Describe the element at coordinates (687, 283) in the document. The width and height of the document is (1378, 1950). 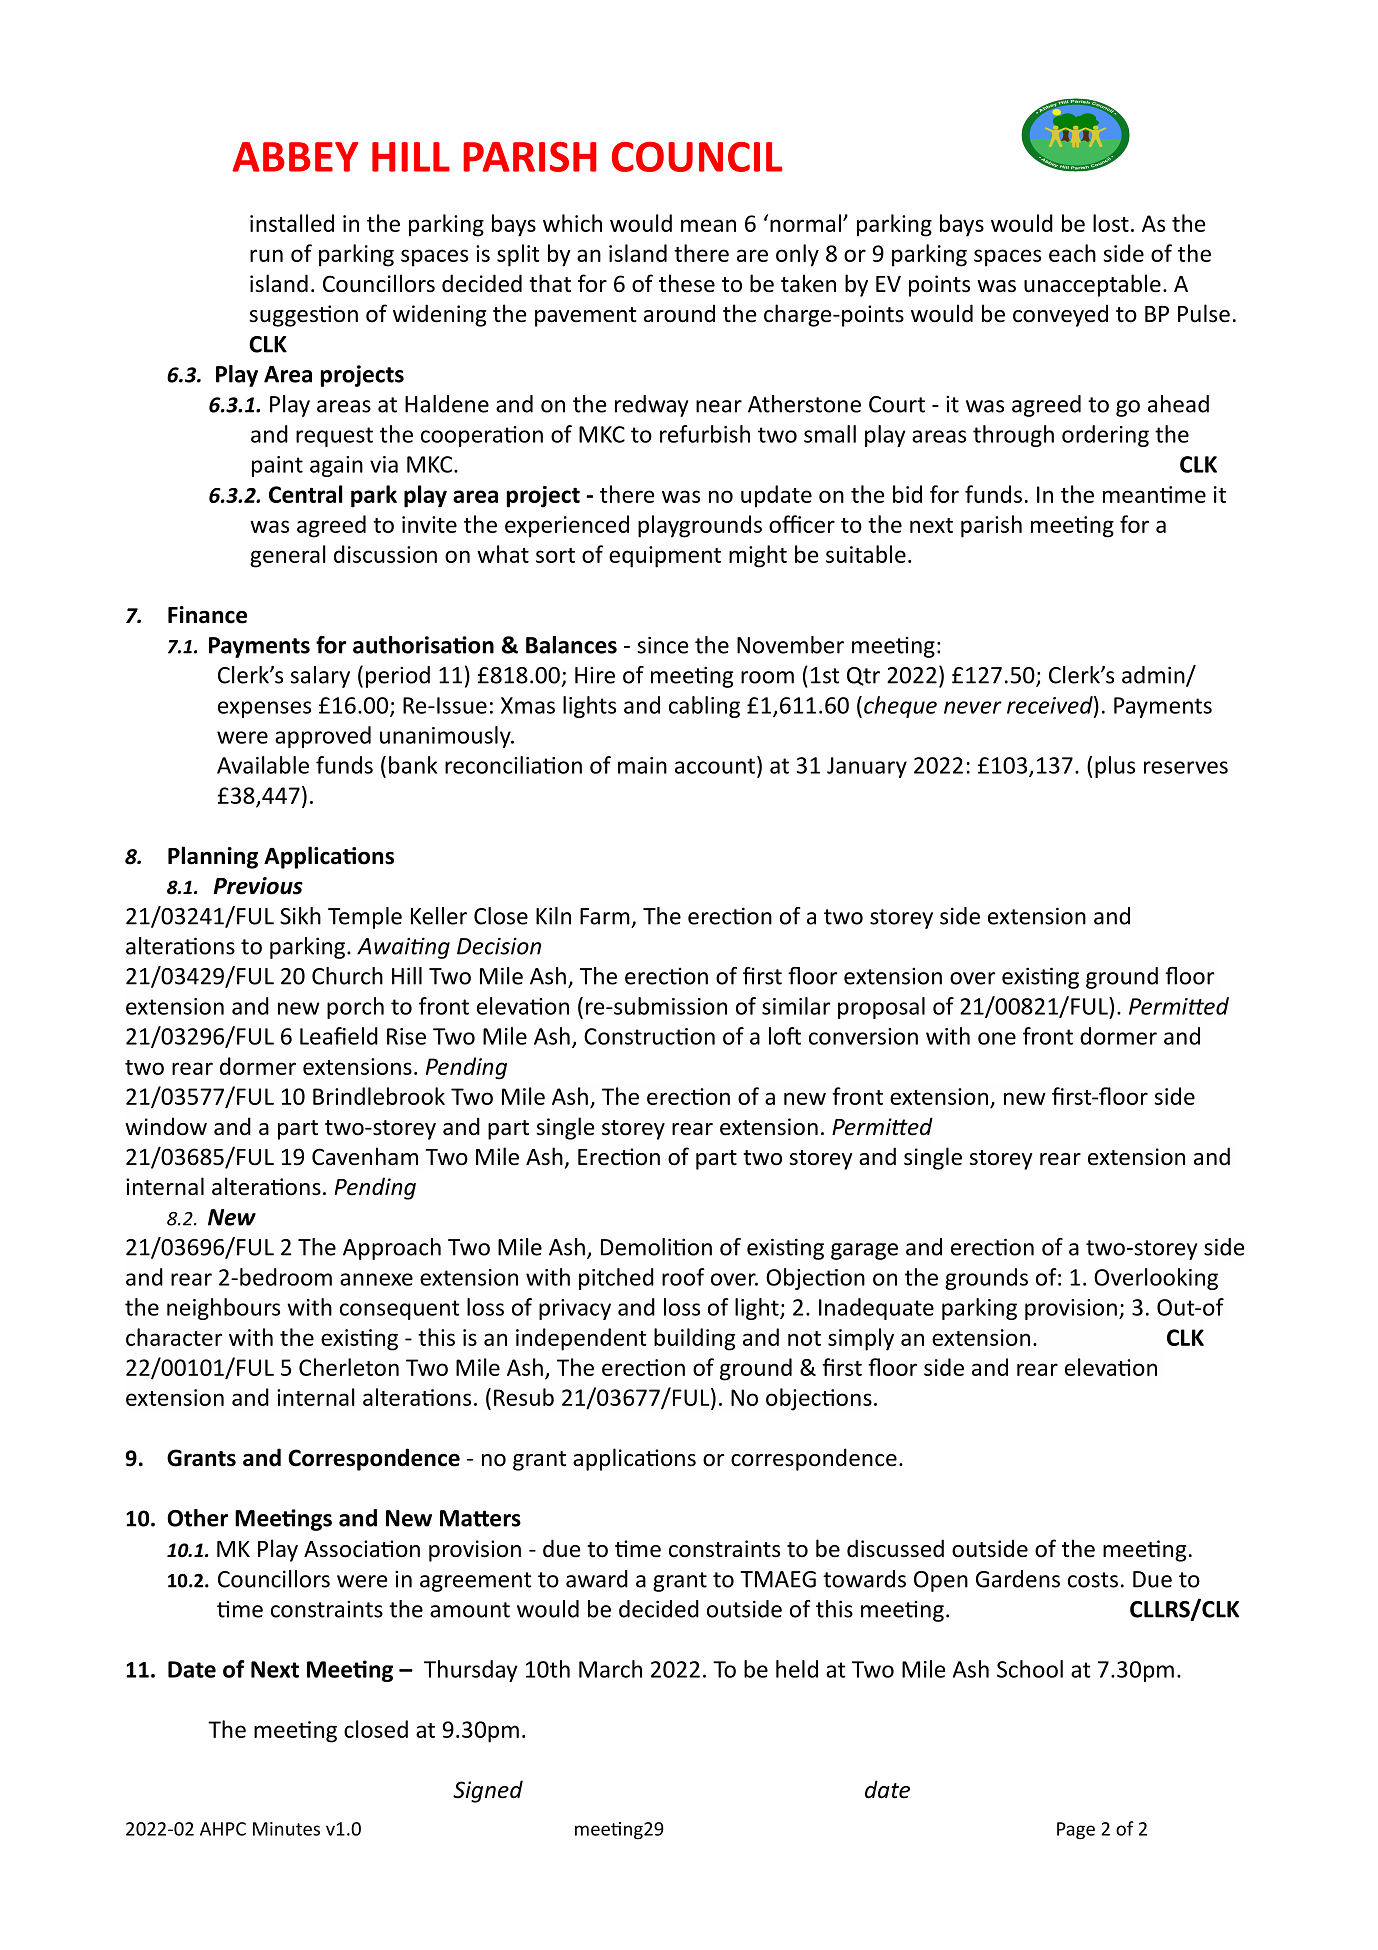
I see `these` at that location.
